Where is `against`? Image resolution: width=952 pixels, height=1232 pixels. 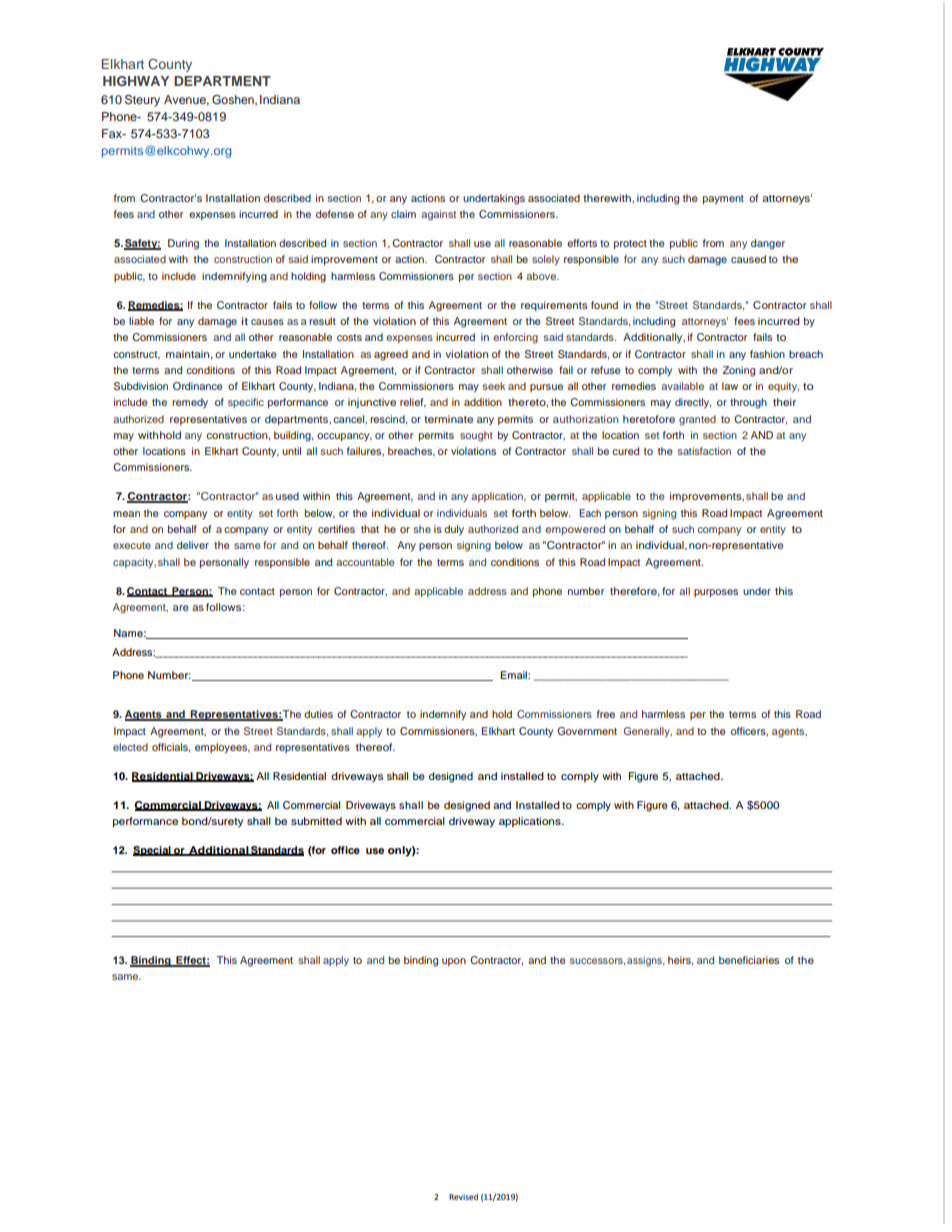 against is located at coordinates (438, 215).
